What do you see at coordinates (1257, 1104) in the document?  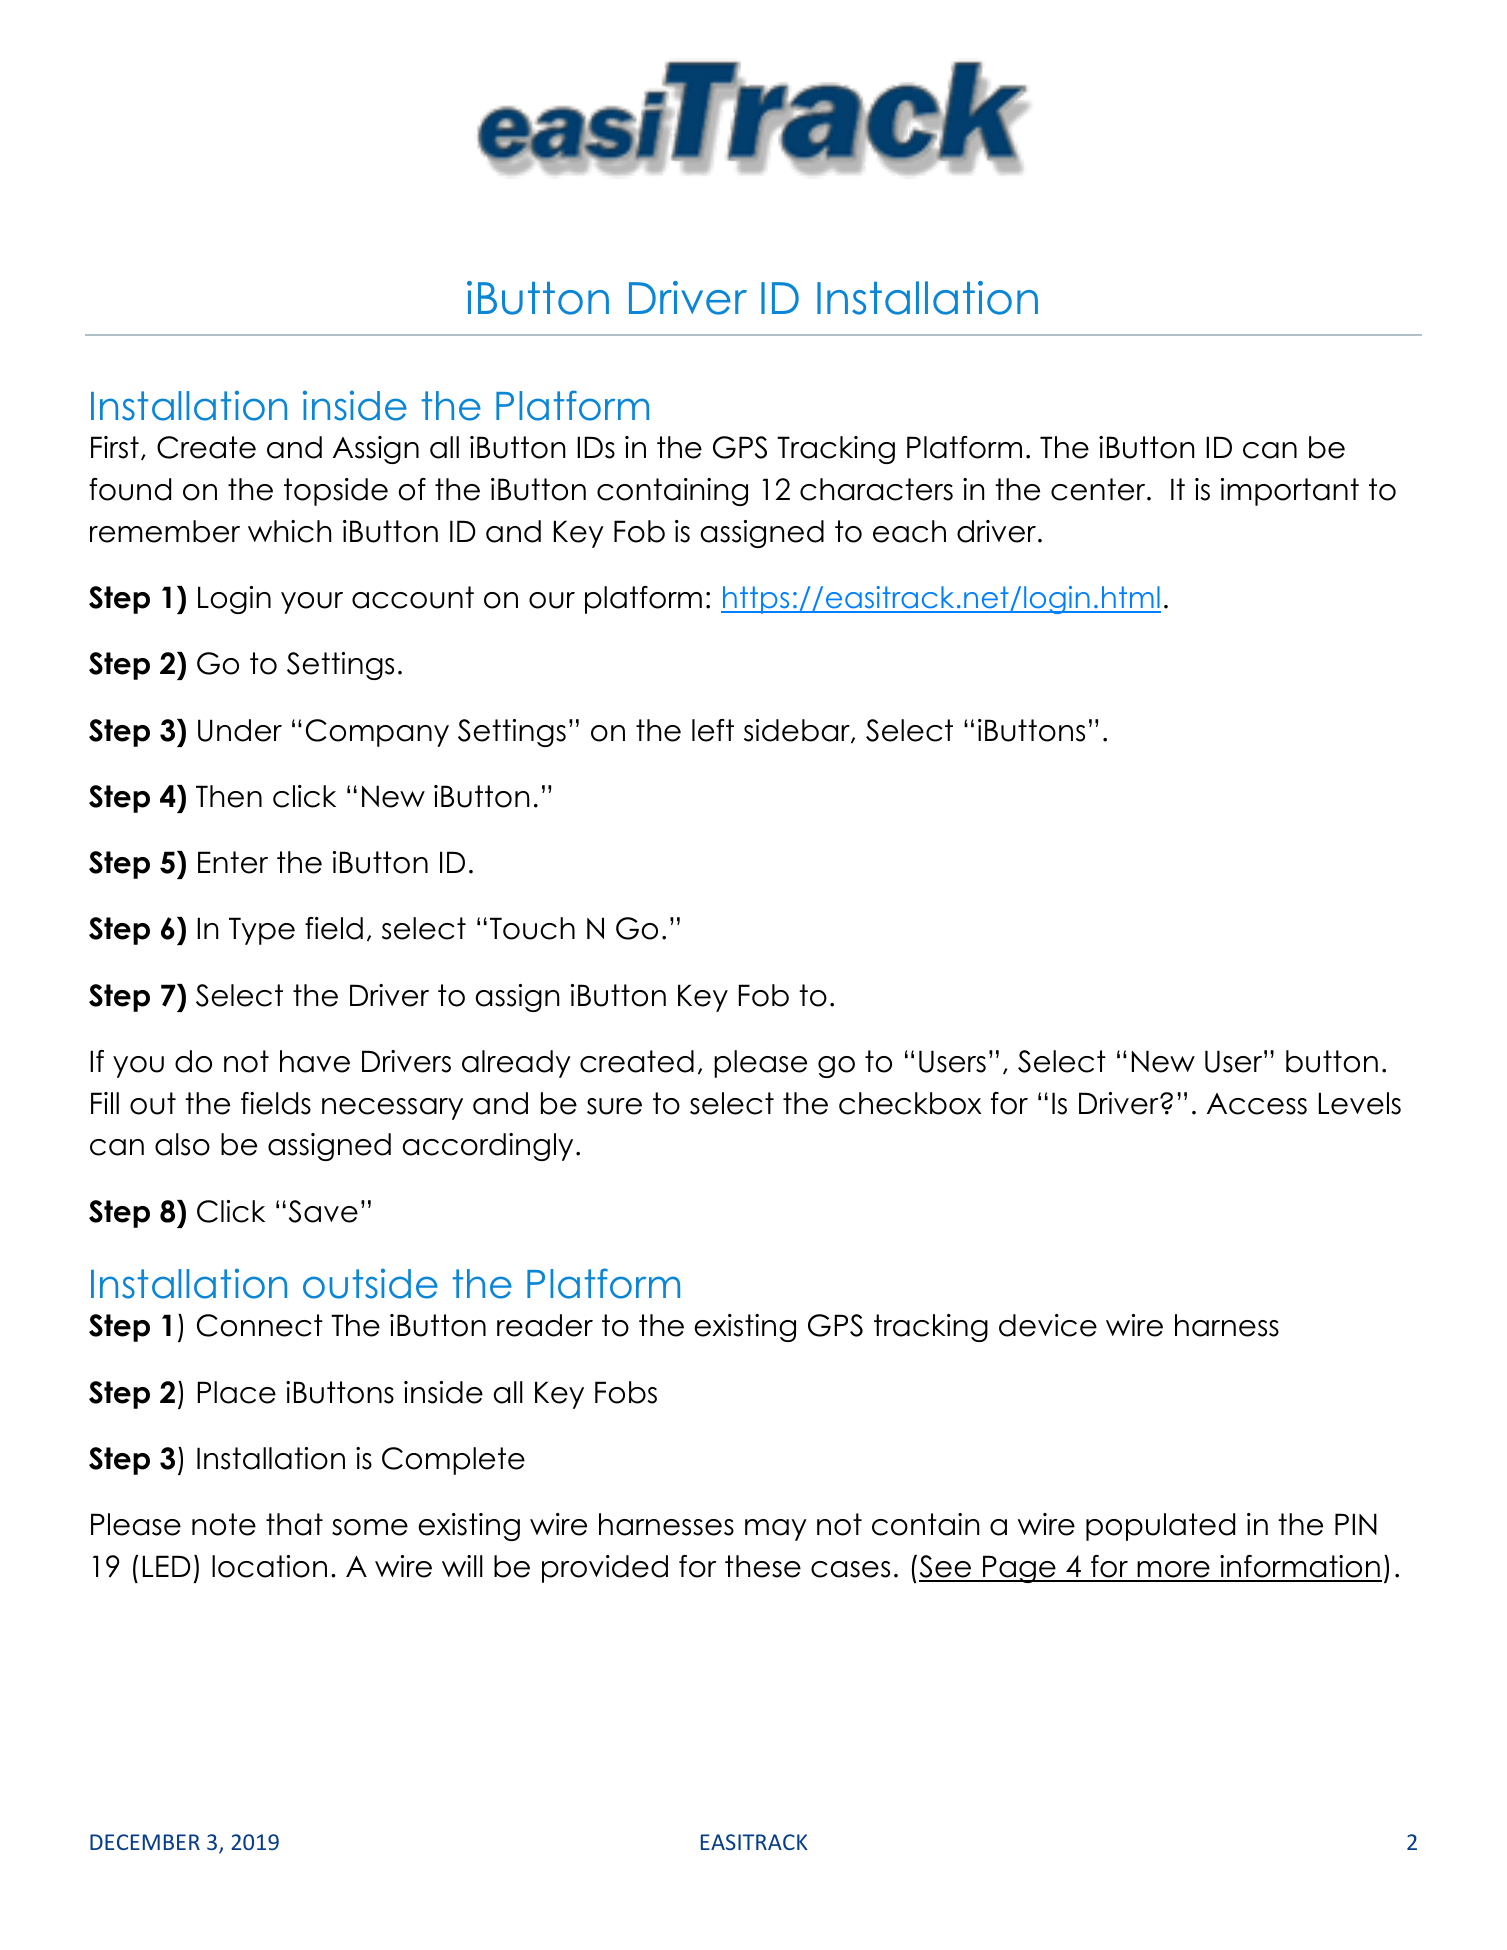 I see `Access` at bounding box center [1257, 1104].
